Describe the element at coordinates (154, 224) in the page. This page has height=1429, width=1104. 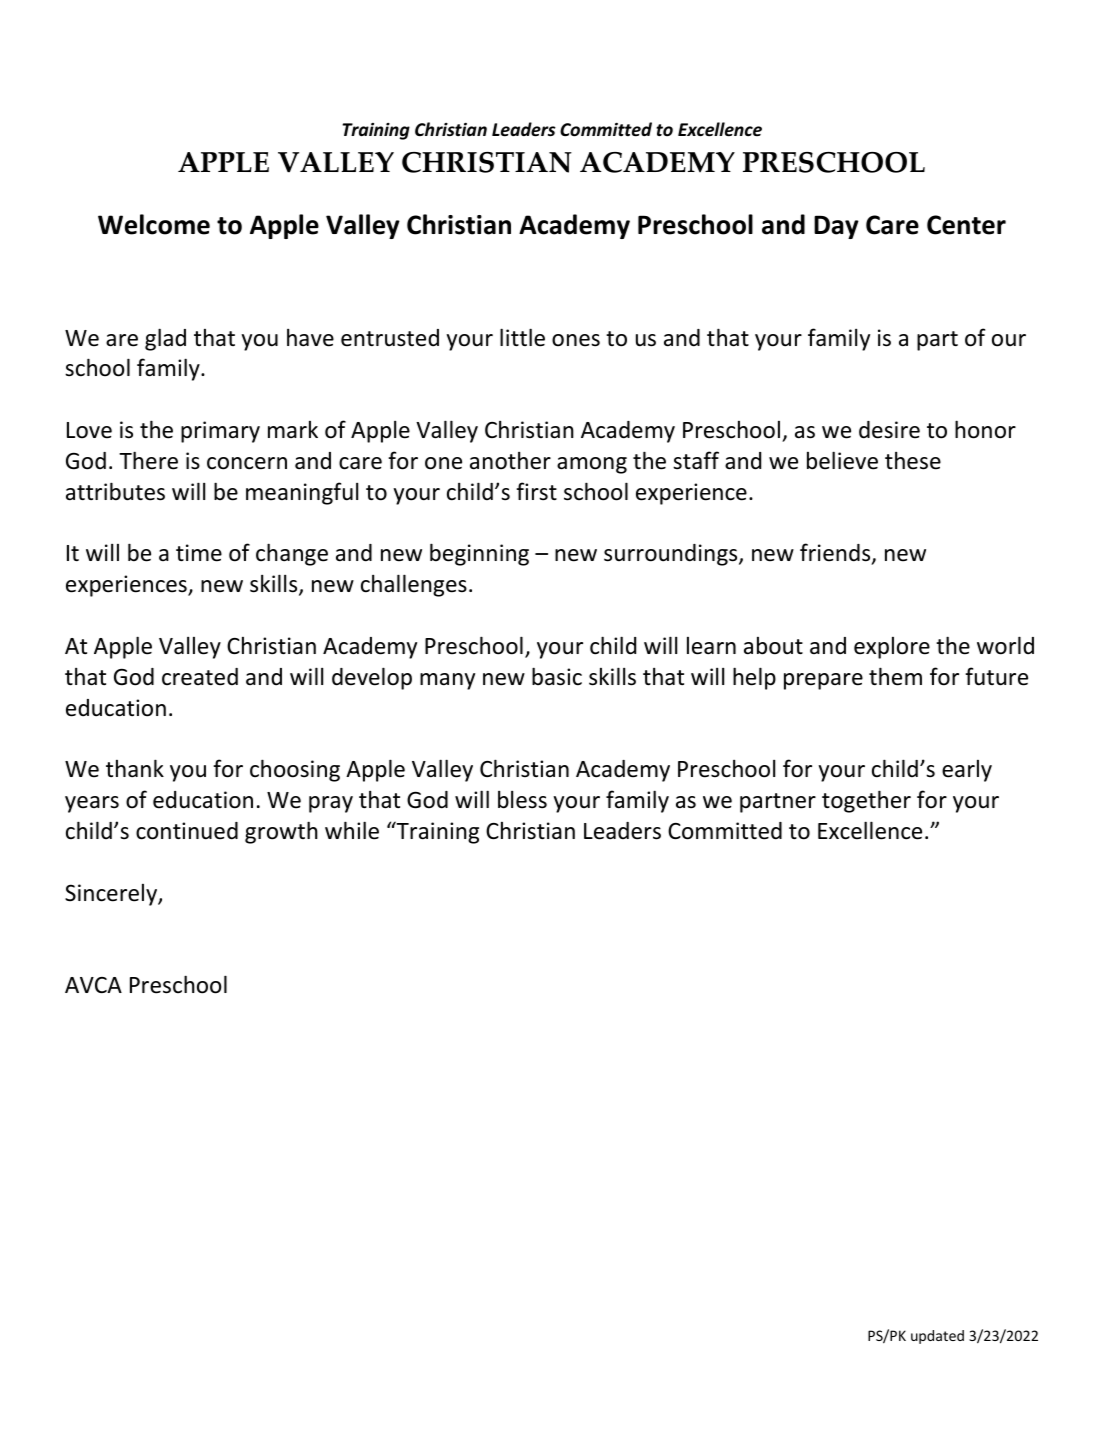
I see `Welcome` at that location.
